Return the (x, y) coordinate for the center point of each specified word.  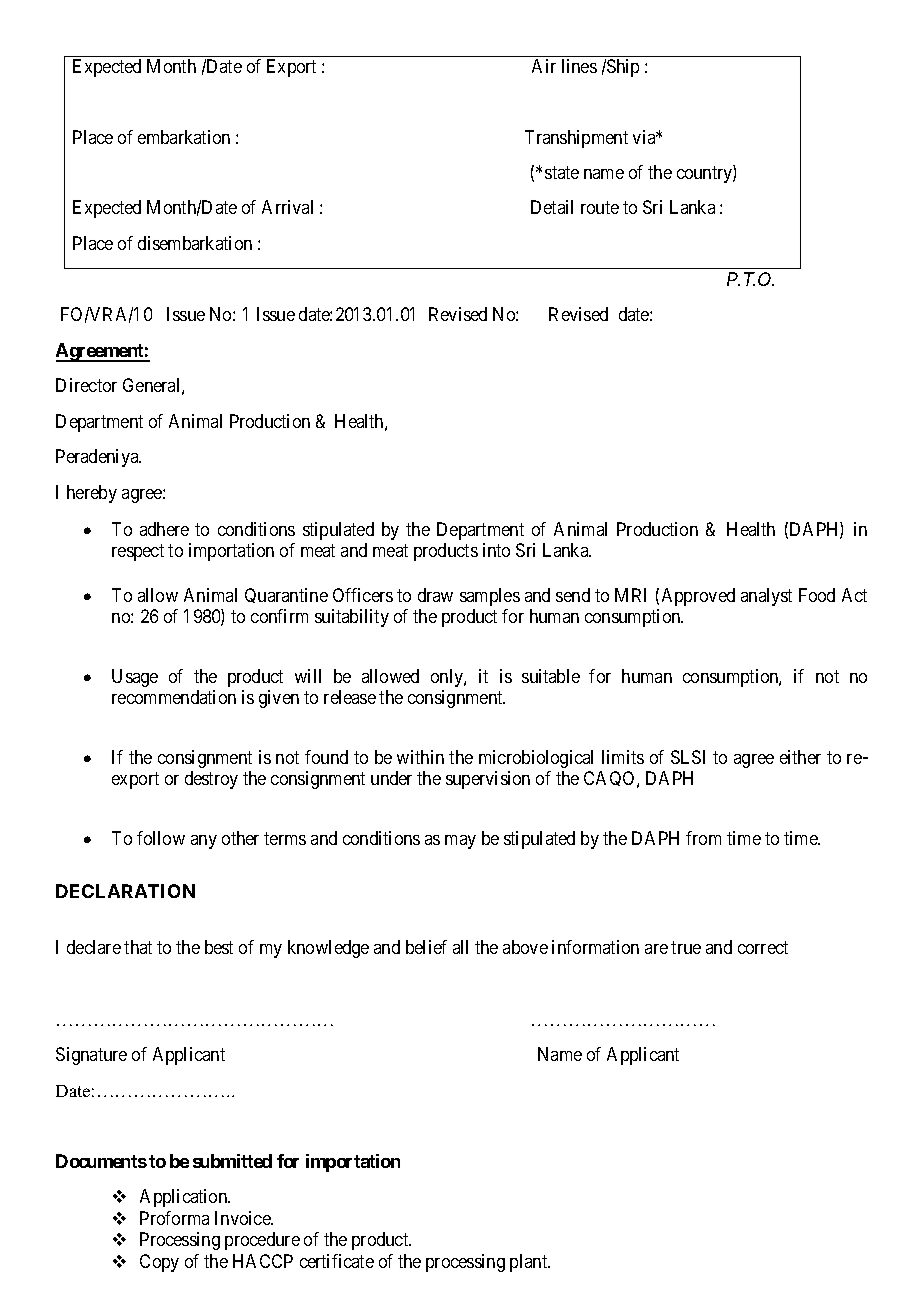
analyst (766, 597)
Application (185, 1198)
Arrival (287, 207)
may (460, 842)
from (703, 838)
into (496, 550)
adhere (164, 529)
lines (579, 66)
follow (161, 838)
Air (544, 66)
